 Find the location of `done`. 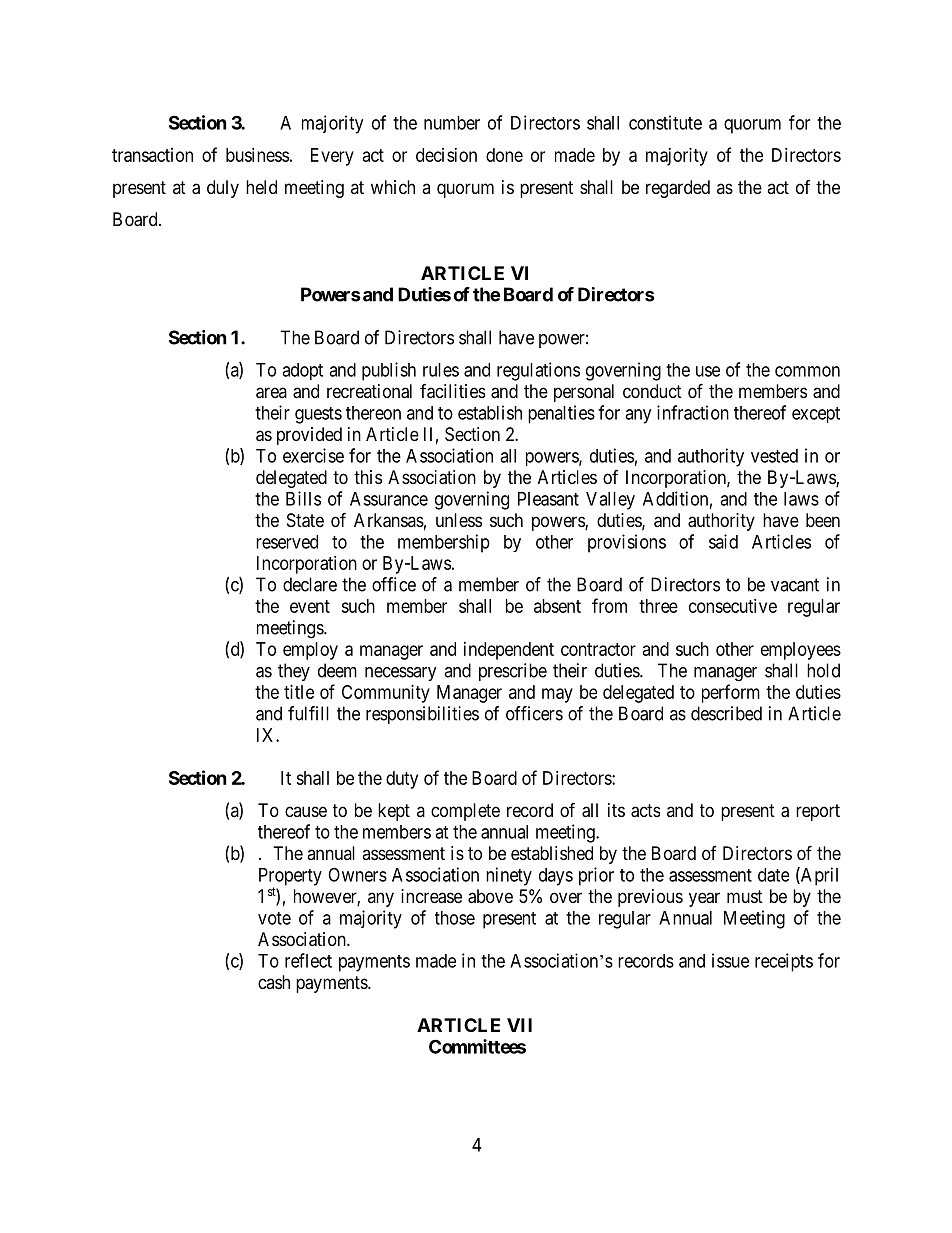

done is located at coordinates (504, 155).
